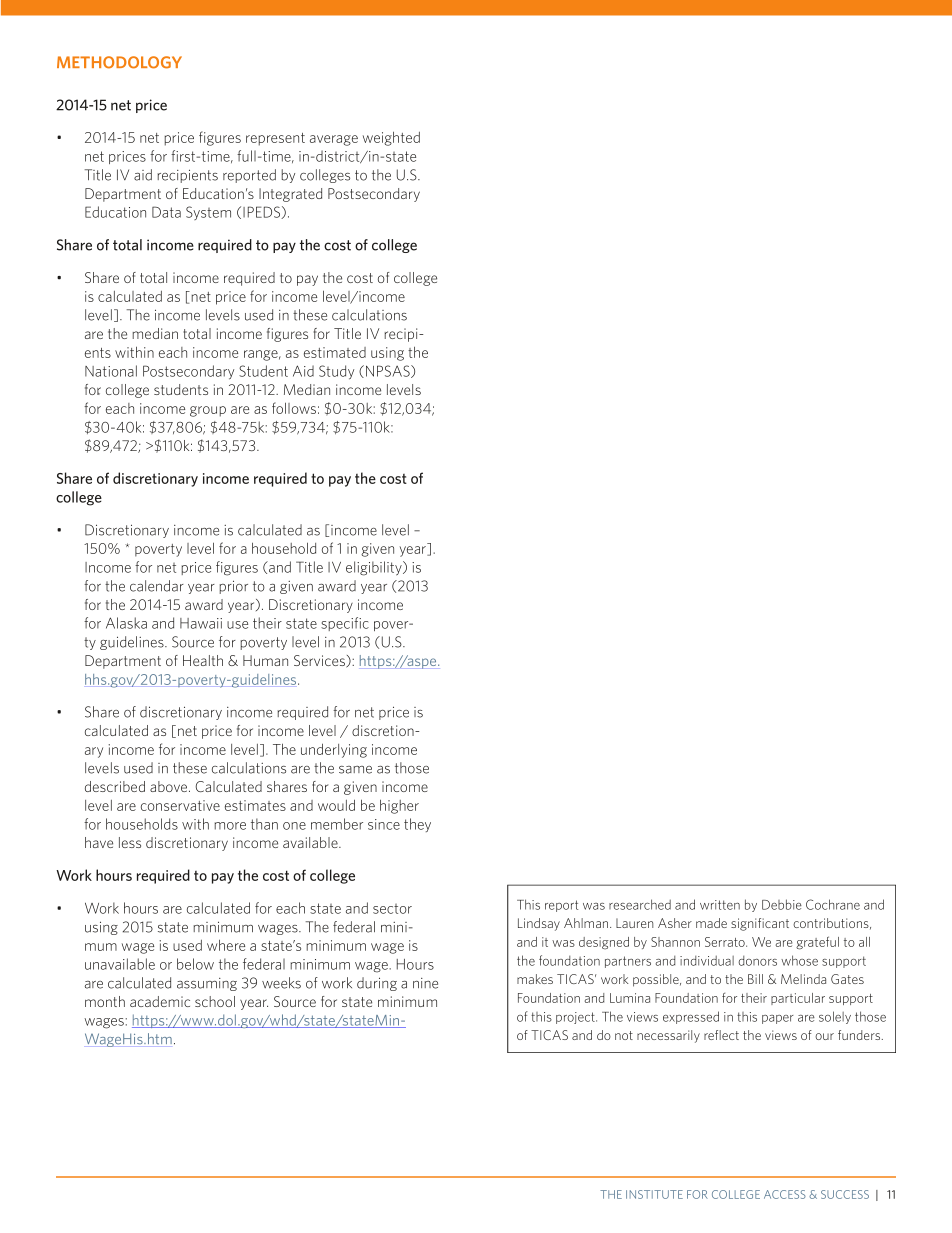 The height and width of the screenshot is (1233, 952). What do you see at coordinates (119, 62) in the screenshot?
I see `METHODOLOGY` at bounding box center [119, 62].
